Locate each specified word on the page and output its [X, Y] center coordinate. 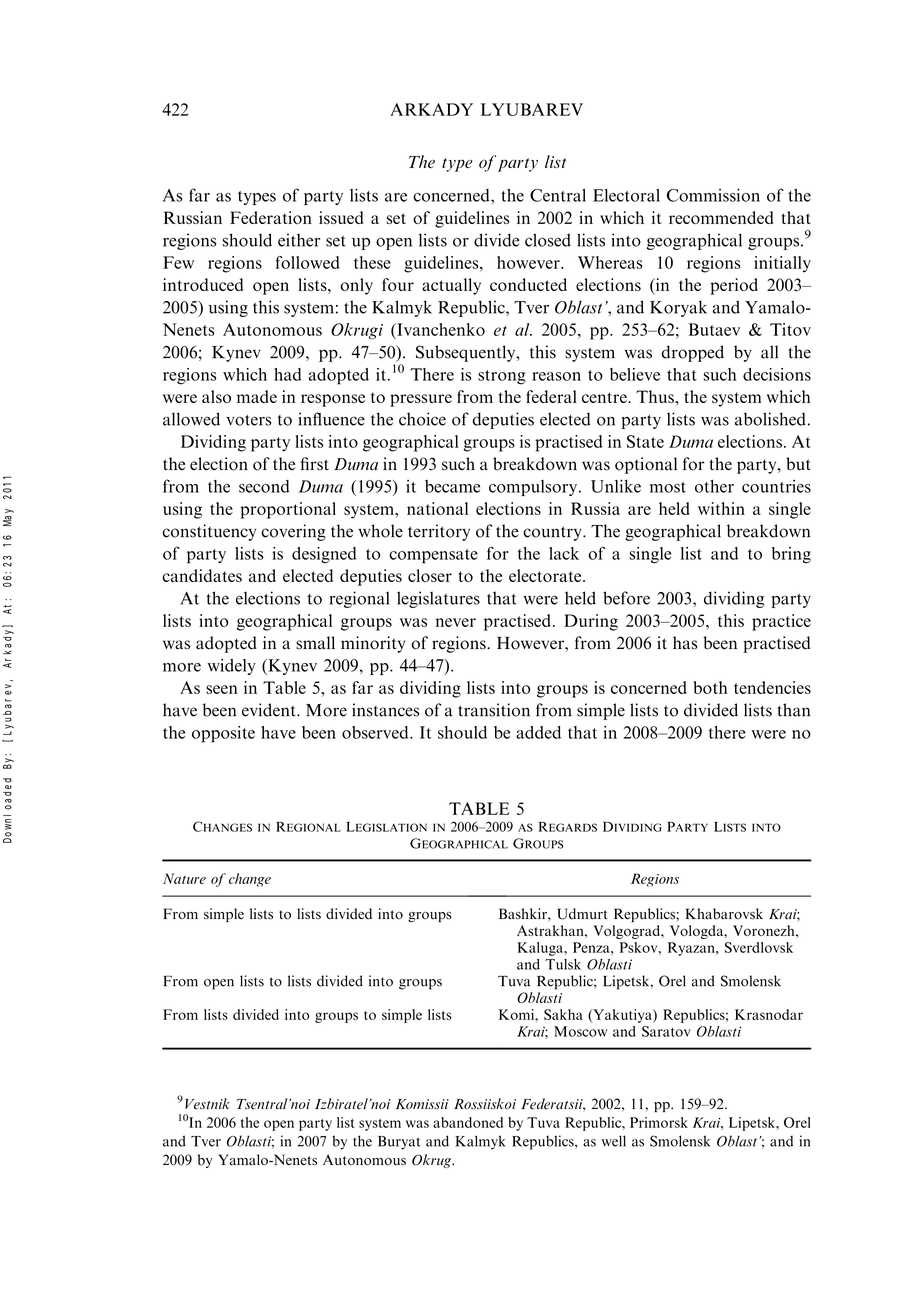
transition [494, 710]
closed [548, 240]
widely [232, 667]
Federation [271, 217]
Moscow [580, 1031]
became [452, 486]
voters [248, 420]
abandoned [468, 1122]
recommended [721, 217]
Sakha [563, 1014]
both [710, 687]
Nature [184, 878]
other [714, 486]
